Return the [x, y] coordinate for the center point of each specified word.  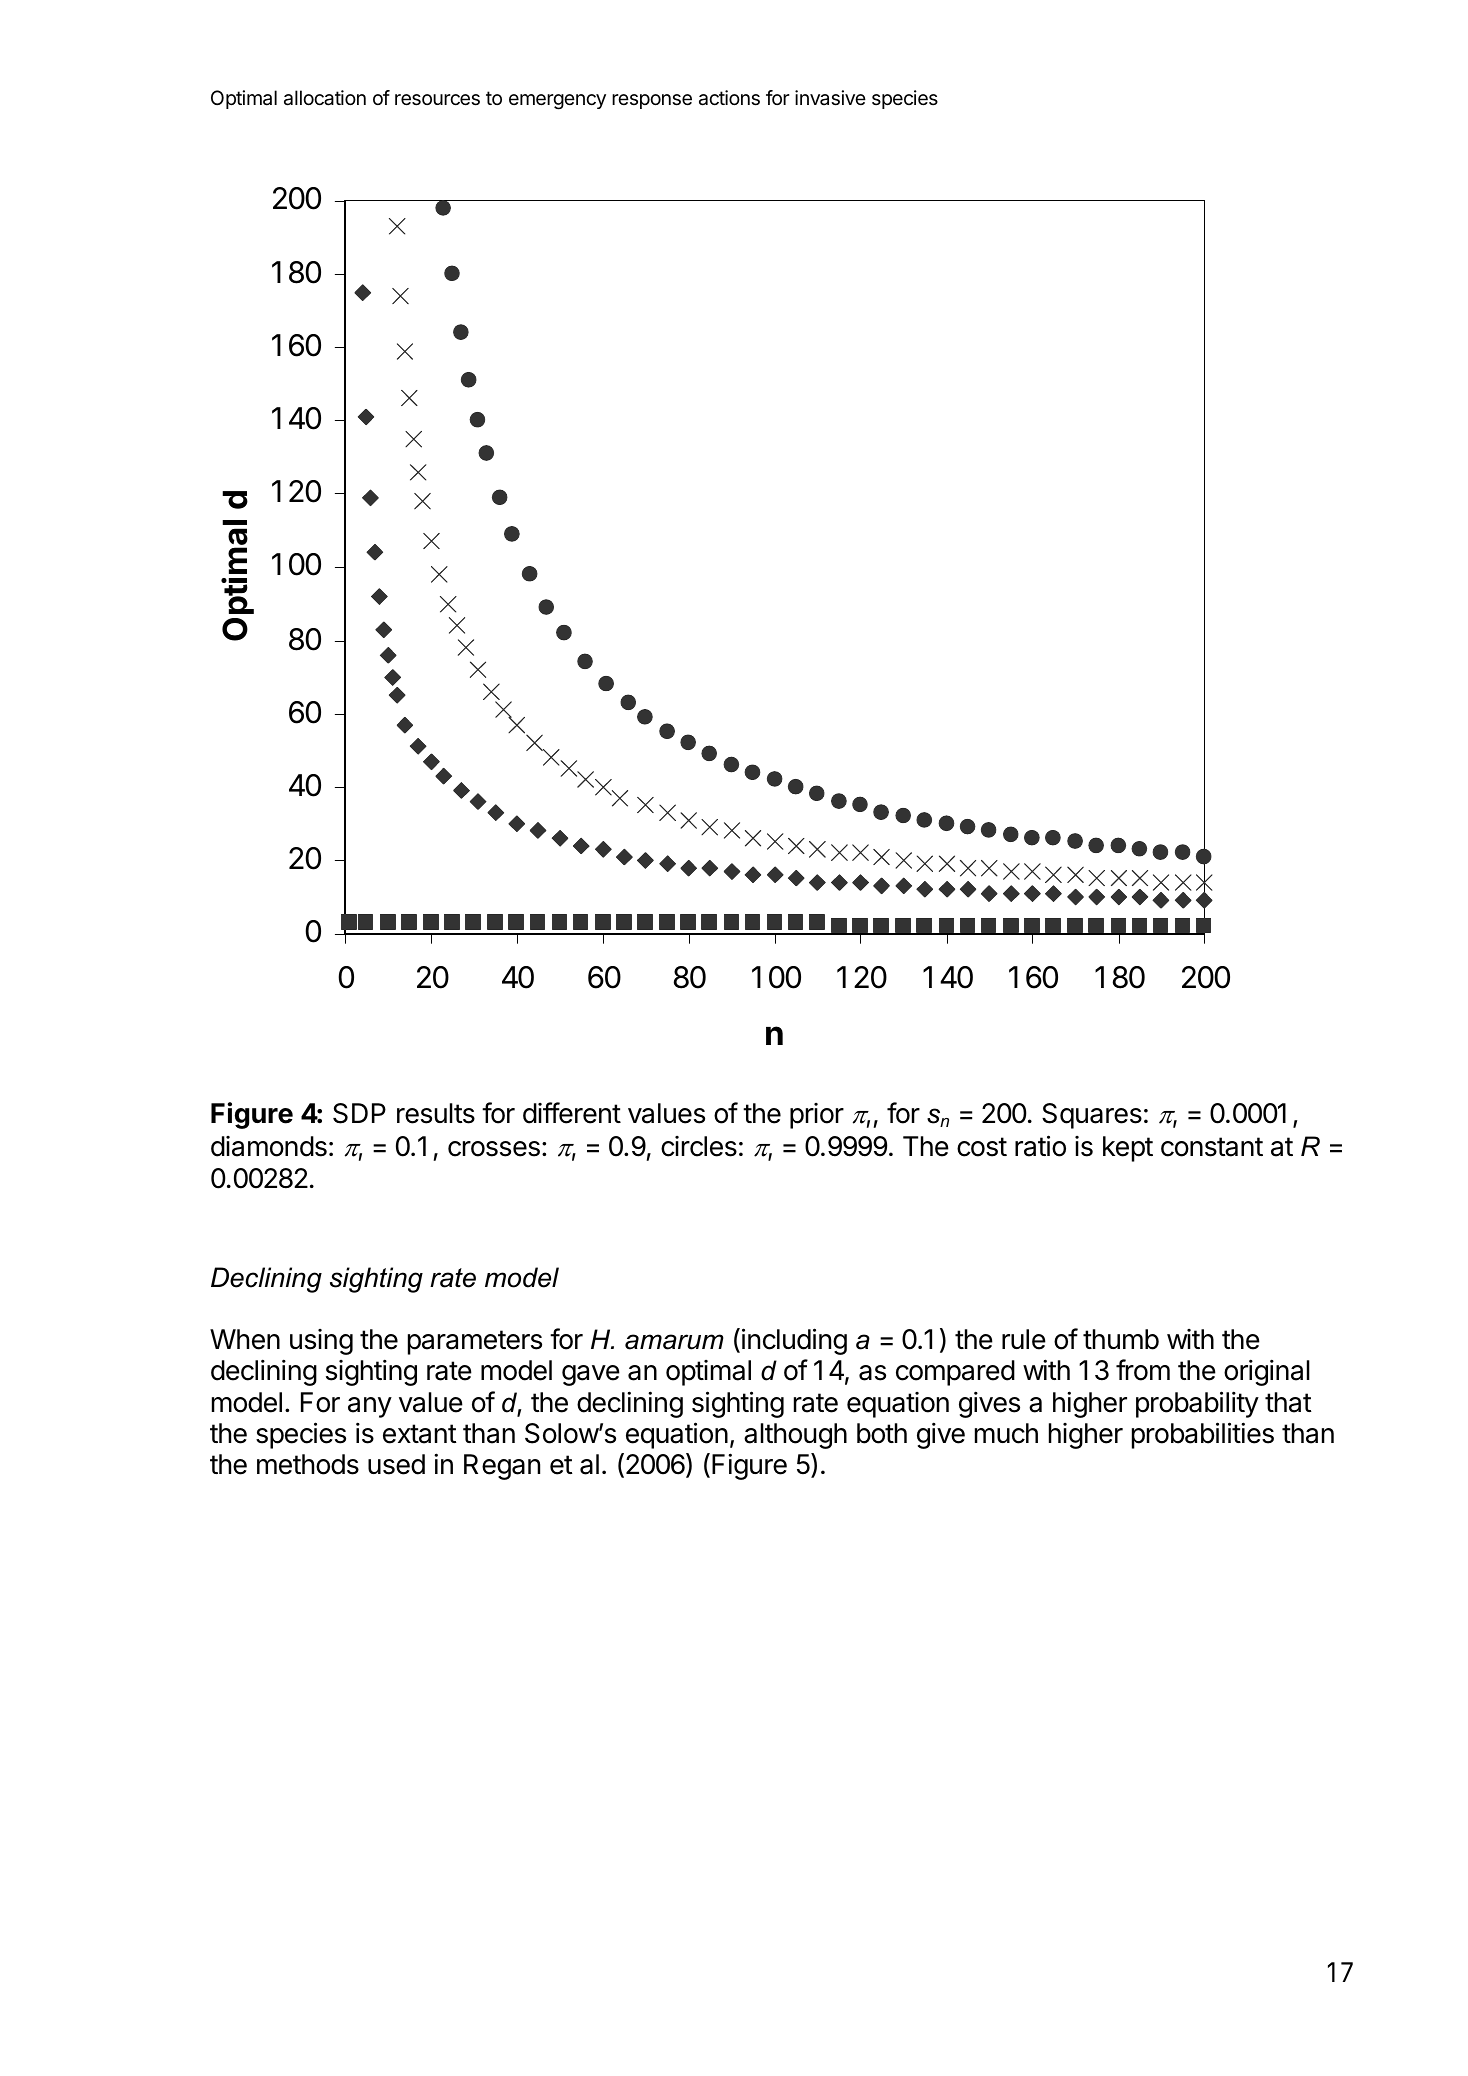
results [436, 1113]
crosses [494, 1149]
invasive [830, 98]
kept [1128, 1149]
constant [1212, 1147]
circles [699, 1146]
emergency [557, 102]
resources [437, 100]
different [572, 1113]
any [370, 1407]
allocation [325, 98]
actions [729, 98]
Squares [1092, 1116]
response [652, 101]
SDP [359, 1113]
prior [817, 1116]
